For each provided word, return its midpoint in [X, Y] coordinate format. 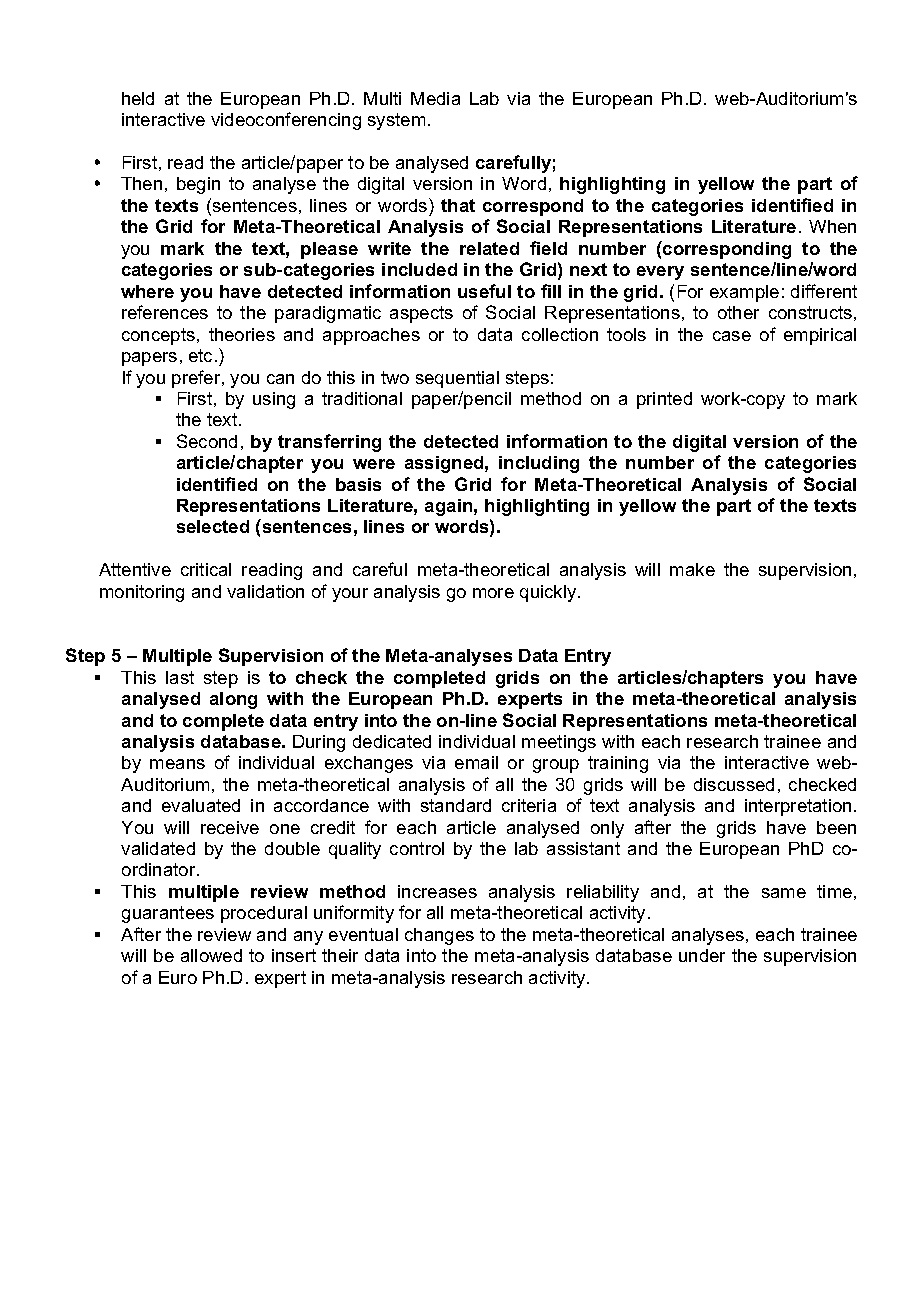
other [738, 312]
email [476, 762]
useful [484, 291]
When [832, 226]
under [702, 955]
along [233, 700]
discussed [734, 784]
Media [435, 98]
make [692, 569]
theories [242, 334]
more [493, 593]
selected [213, 526]
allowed [211, 955]
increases [437, 891]
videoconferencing [286, 121]
